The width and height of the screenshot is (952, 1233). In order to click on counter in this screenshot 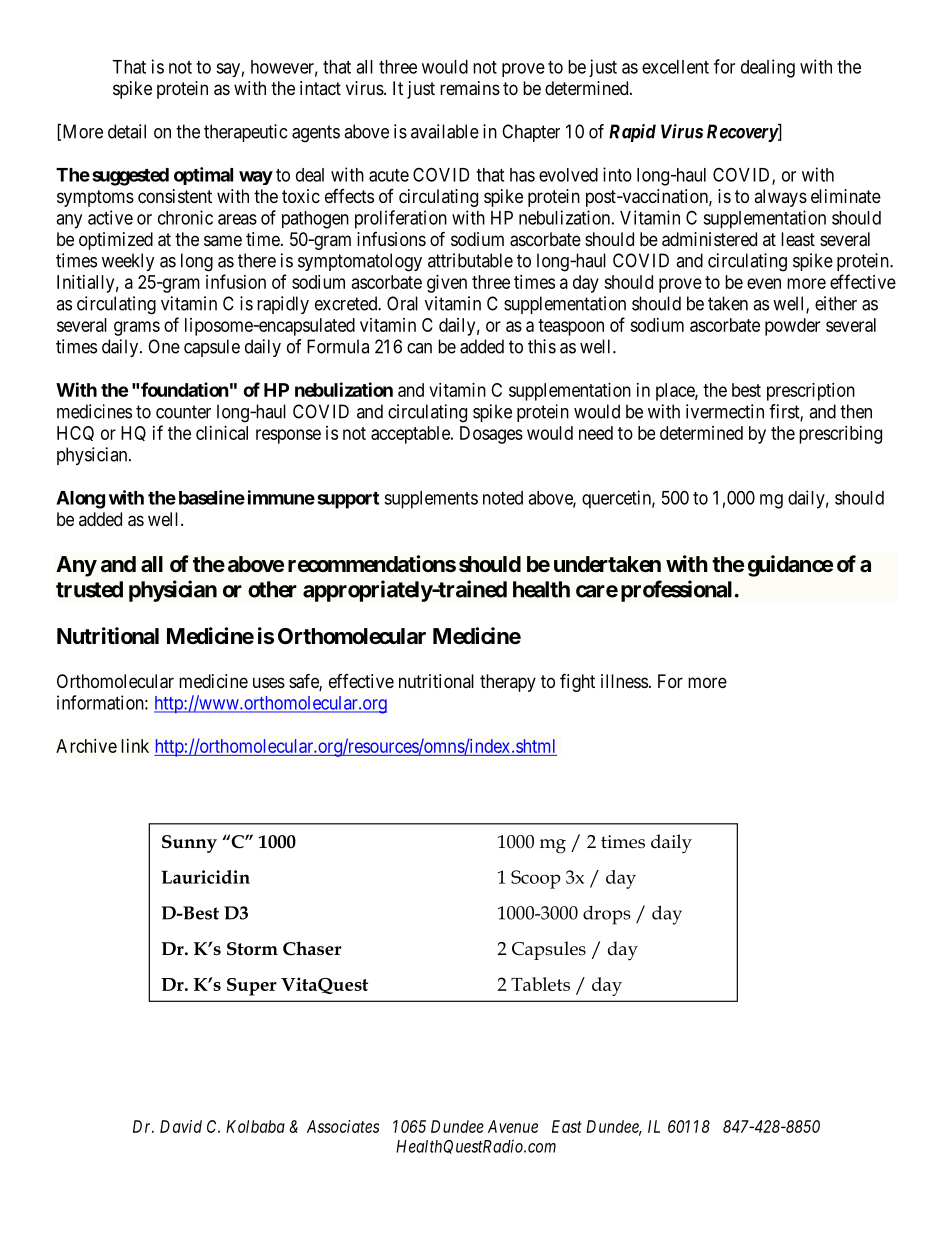, I will do `click(183, 412)`.
